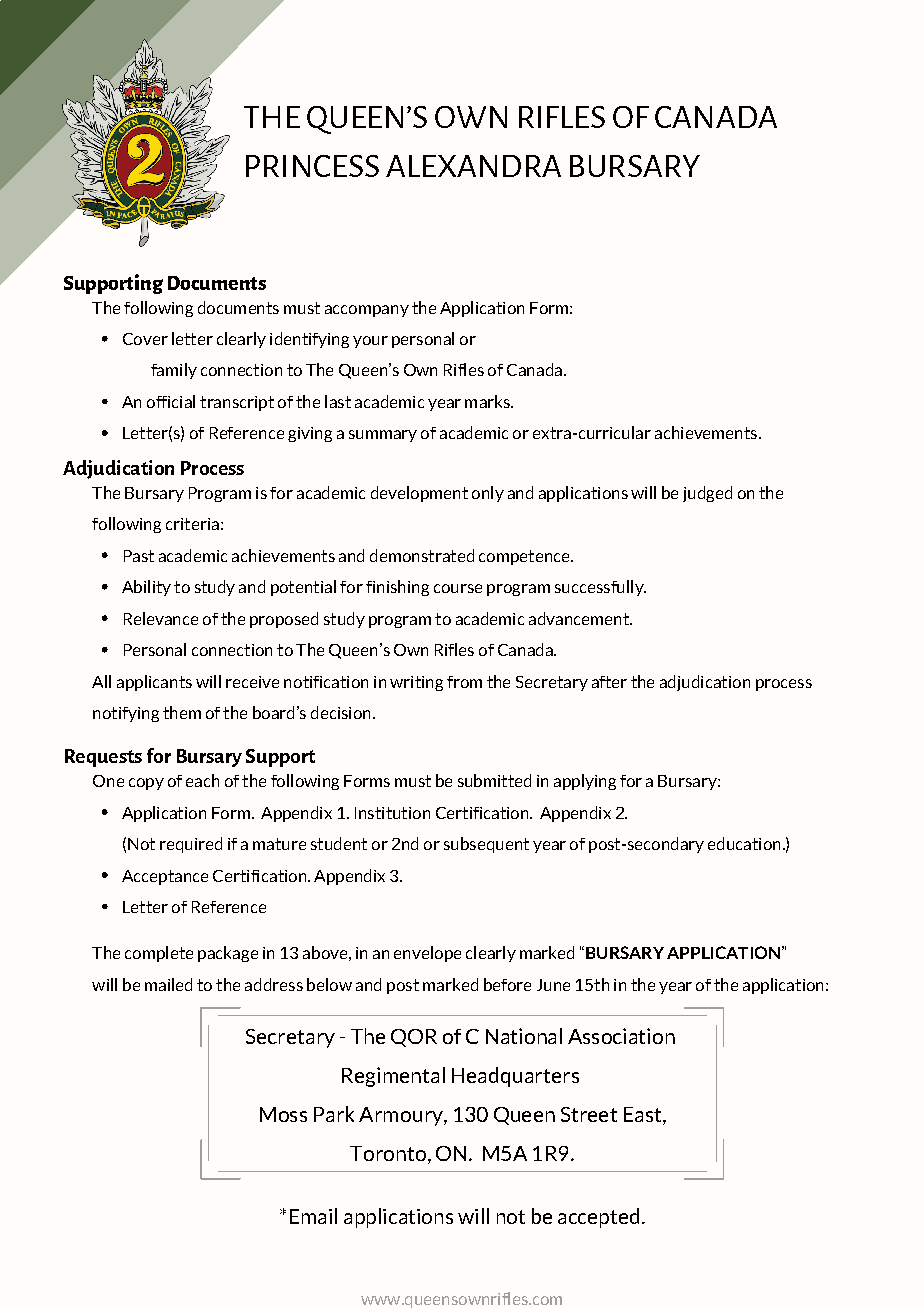 This screenshot has width=924, height=1308. What do you see at coordinates (598, 1218) in the screenshot?
I see `accepted` at bounding box center [598, 1218].
